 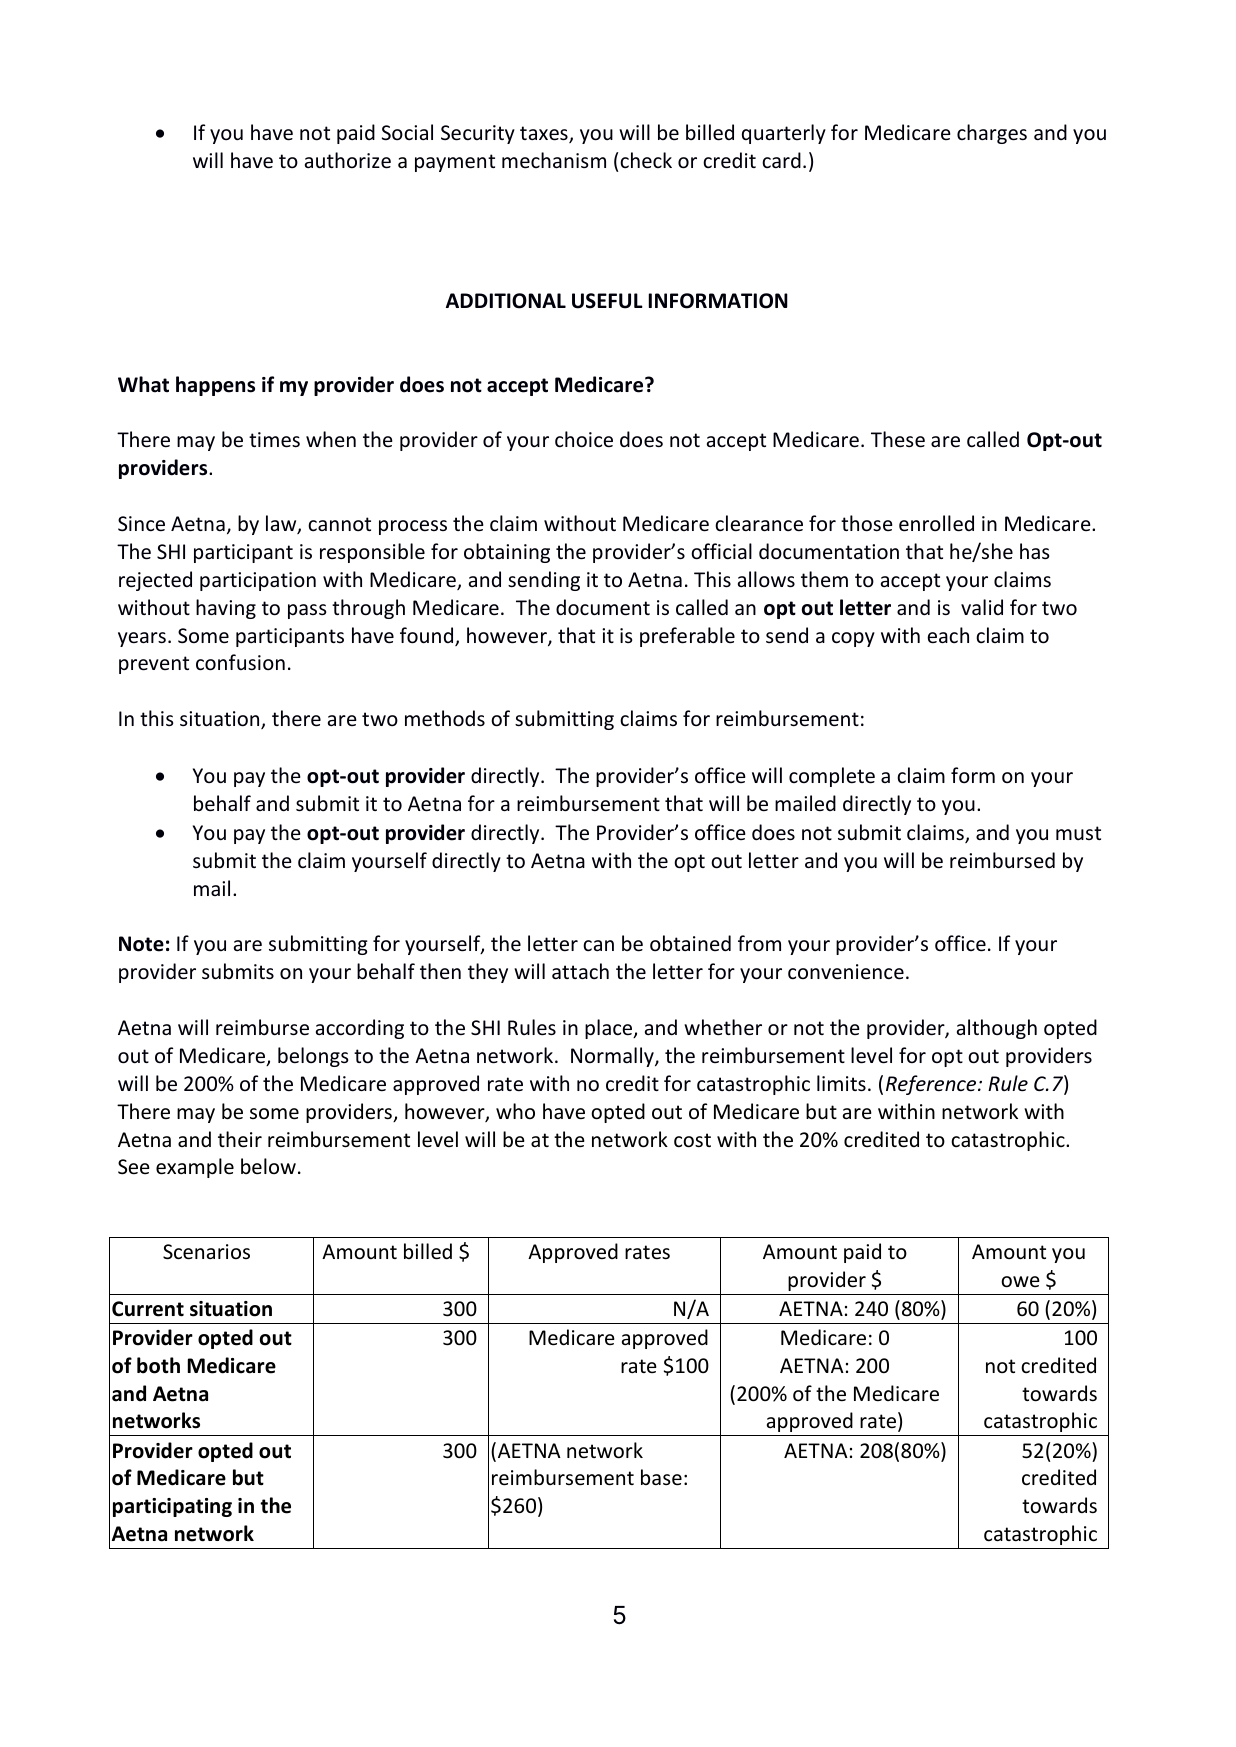 I want to click on check, so click(x=646, y=160).
